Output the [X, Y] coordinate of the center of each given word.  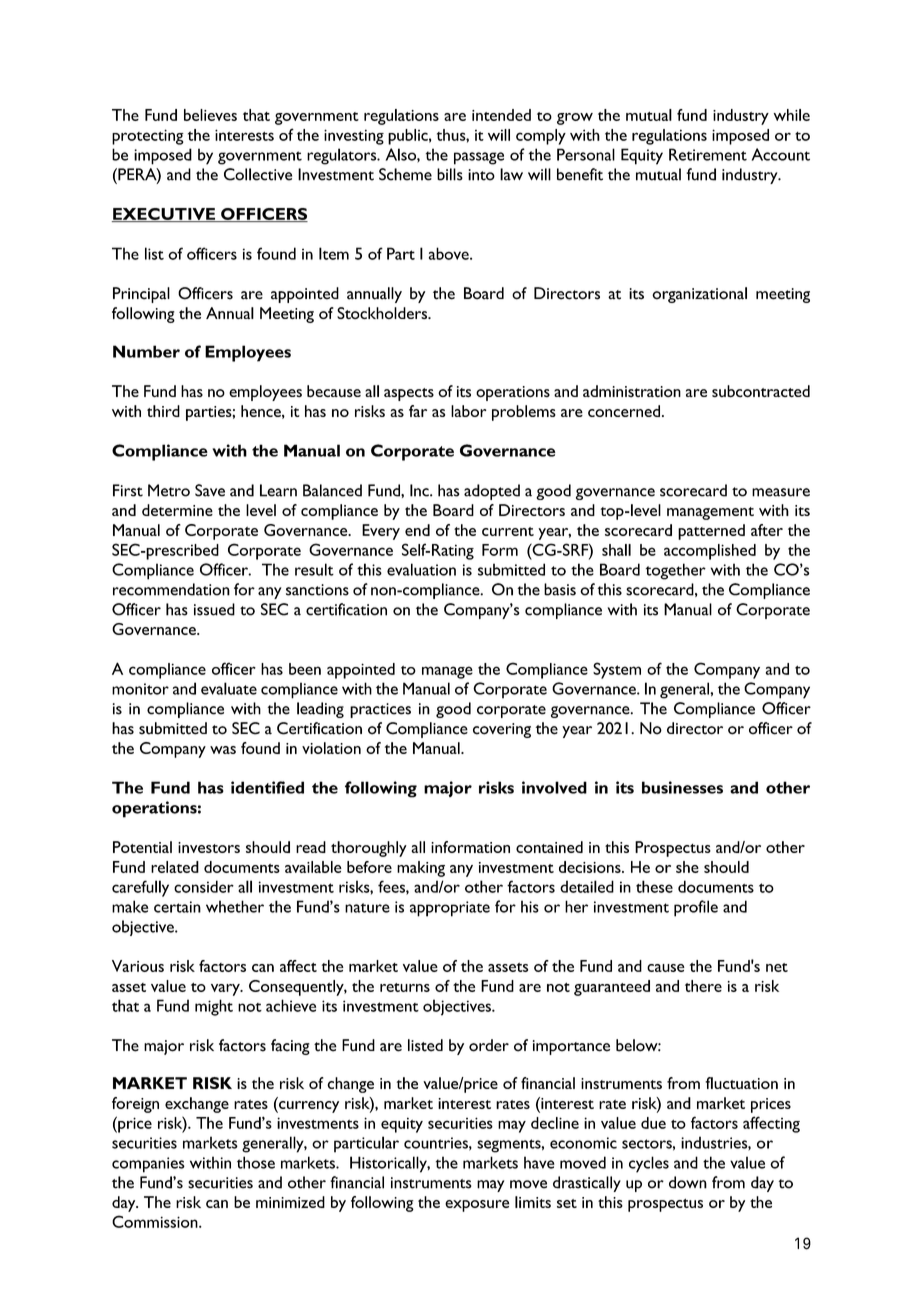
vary [226, 990]
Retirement [708, 154]
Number [146, 351]
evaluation [421, 569]
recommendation [171, 589]
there [703, 986]
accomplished [710, 552]
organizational [699, 295]
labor [468, 411]
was [223, 750]
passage [479, 158]
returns [405, 987]
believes [210, 115]
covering [502, 730]
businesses [682, 787]
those [256, 1162]
